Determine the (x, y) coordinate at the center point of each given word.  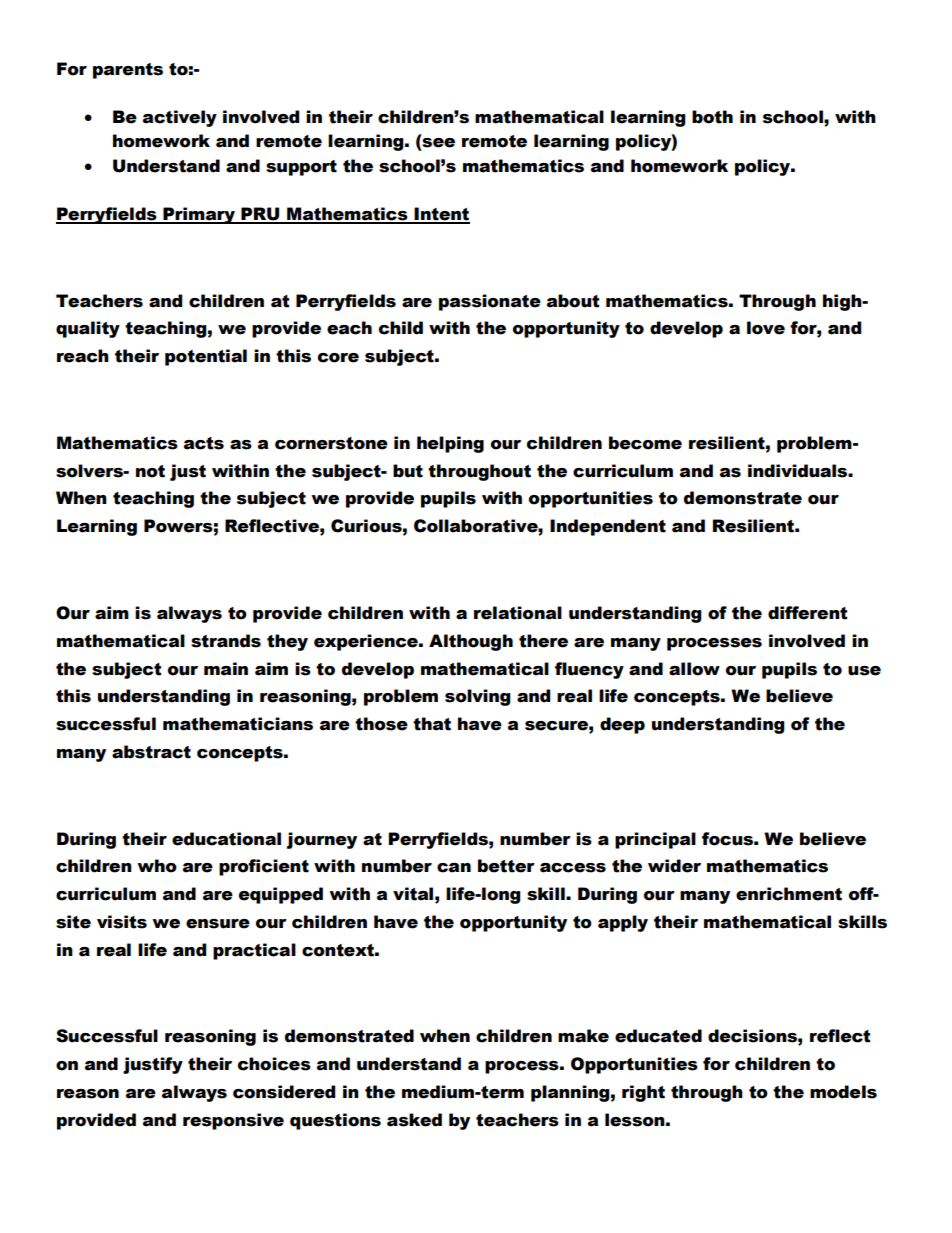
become (645, 443)
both (712, 117)
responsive (233, 1121)
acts (204, 443)
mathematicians (238, 724)
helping (450, 444)
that (432, 724)
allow (694, 669)
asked (414, 1120)
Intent (441, 215)
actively (180, 118)
